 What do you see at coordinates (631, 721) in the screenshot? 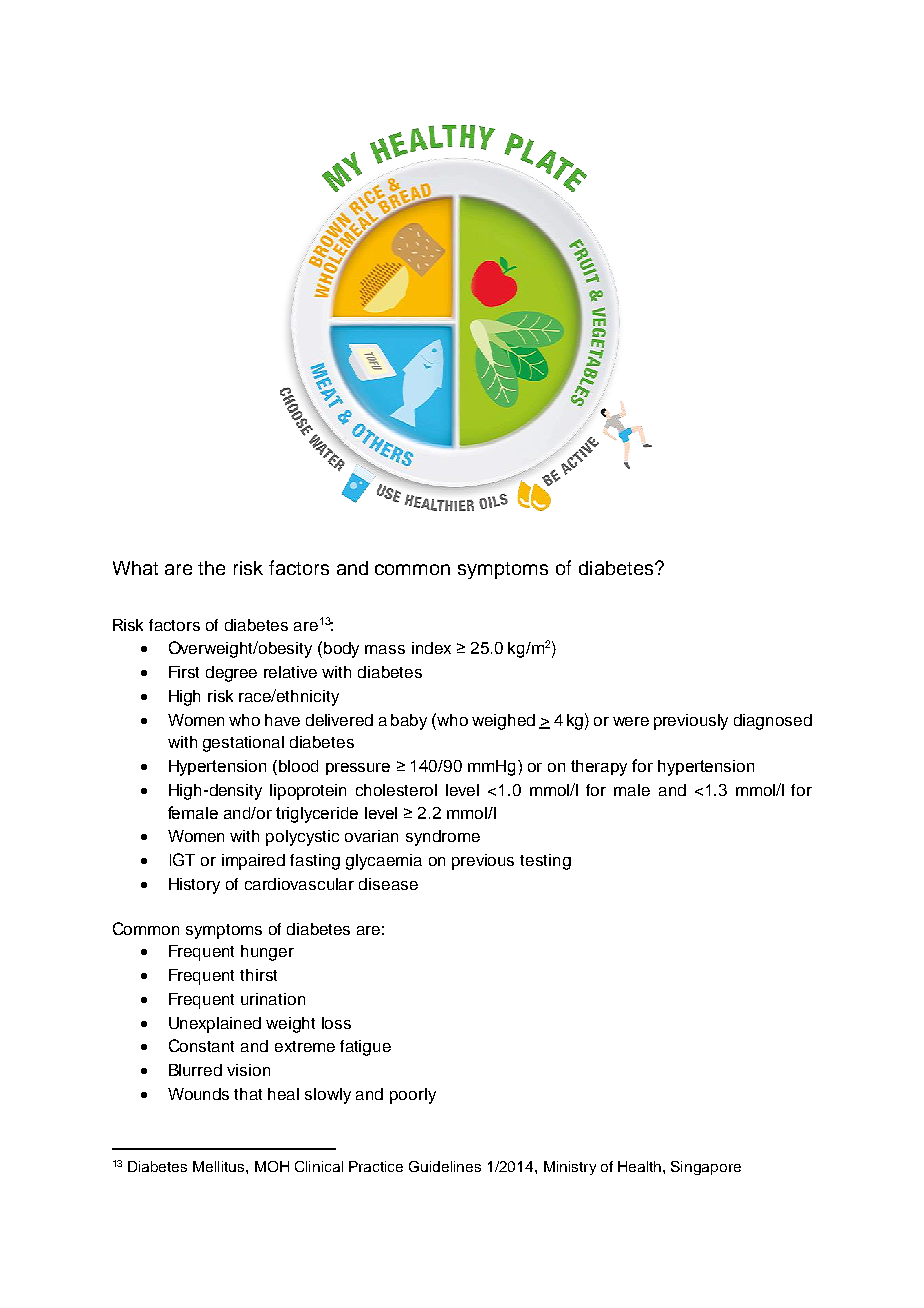
I see `were` at bounding box center [631, 721].
